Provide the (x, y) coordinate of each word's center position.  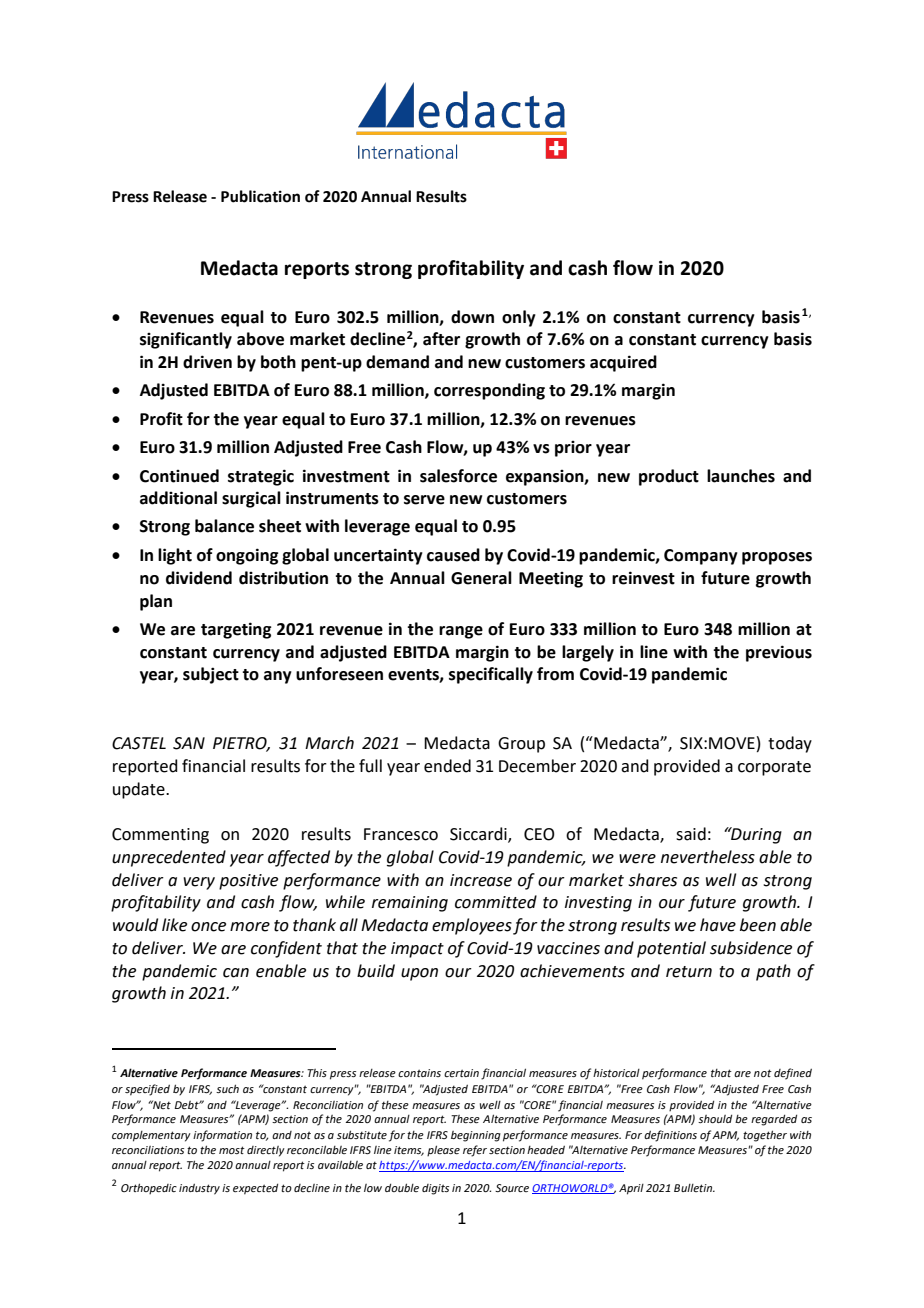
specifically (491, 675)
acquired (623, 363)
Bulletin (694, 1188)
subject (211, 675)
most (232, 1150)
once (208, 927)
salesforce (458, 476)
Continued (179, 476)
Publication (260, 196)
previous (779, 653)
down (472, 317)
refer (475, 1151)
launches (741, 476)
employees (472, 926)
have (718, 925)
